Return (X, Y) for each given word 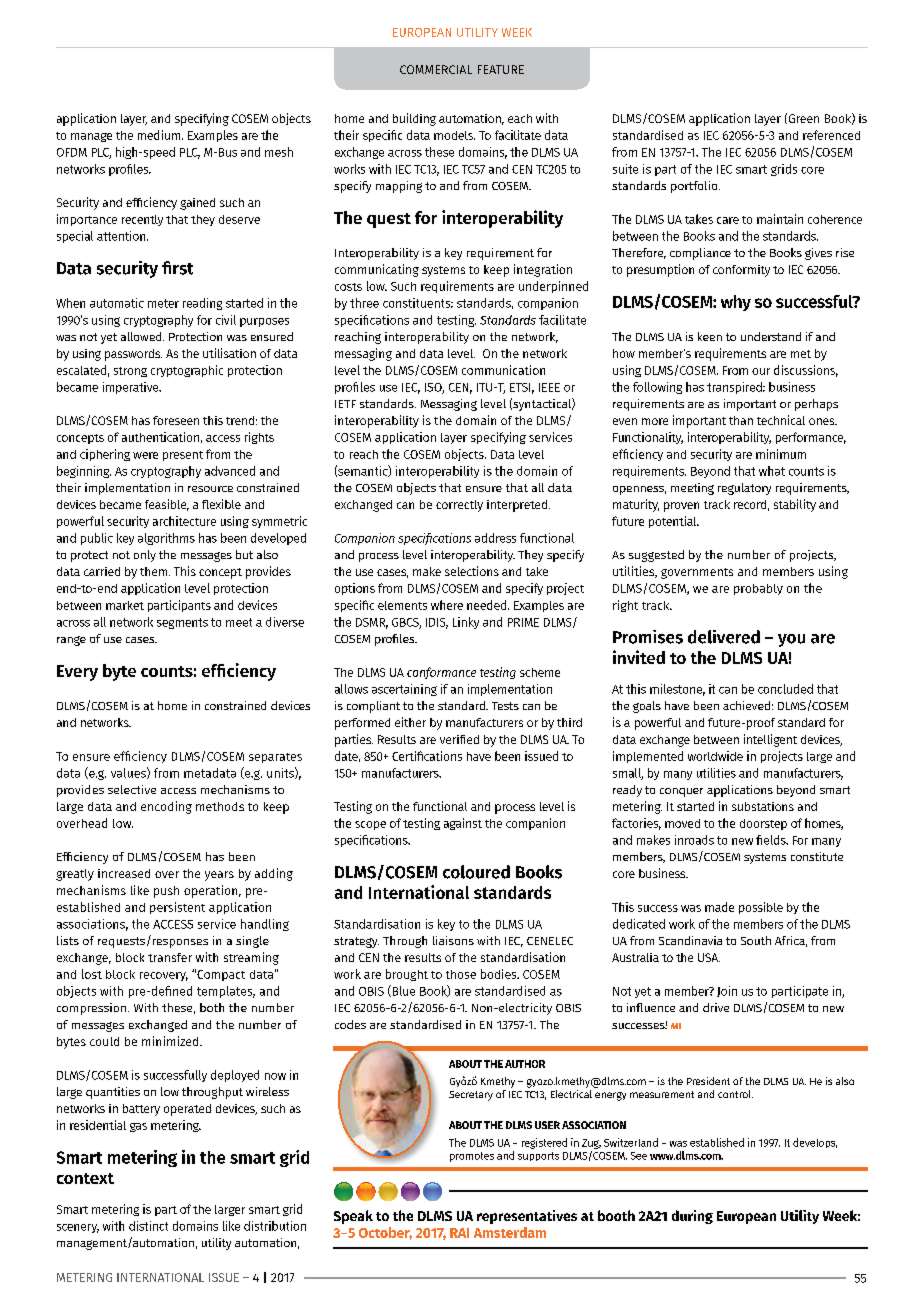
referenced (831, 135)
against (463, 824)
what (772, 471)
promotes (472, 1157)
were (145, 455)
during (692, 1217)
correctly (459, 506)
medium (160, 135)
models (454, 135)
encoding (166, 807)
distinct (148, 1226)
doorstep (763, 824)
